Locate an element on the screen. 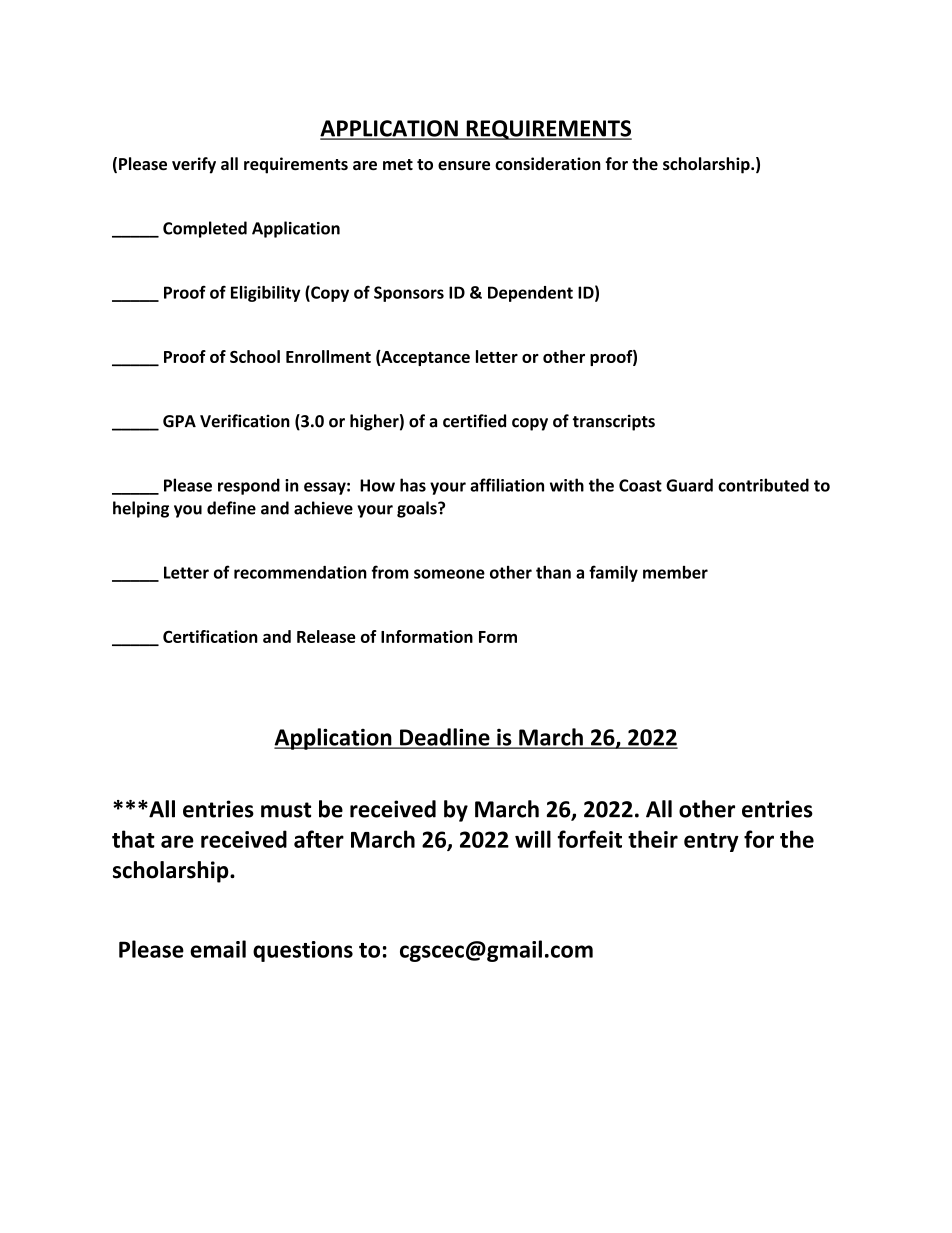 This screenshot has height=1233, width=952. verify is located at coordinates (194, 165).
